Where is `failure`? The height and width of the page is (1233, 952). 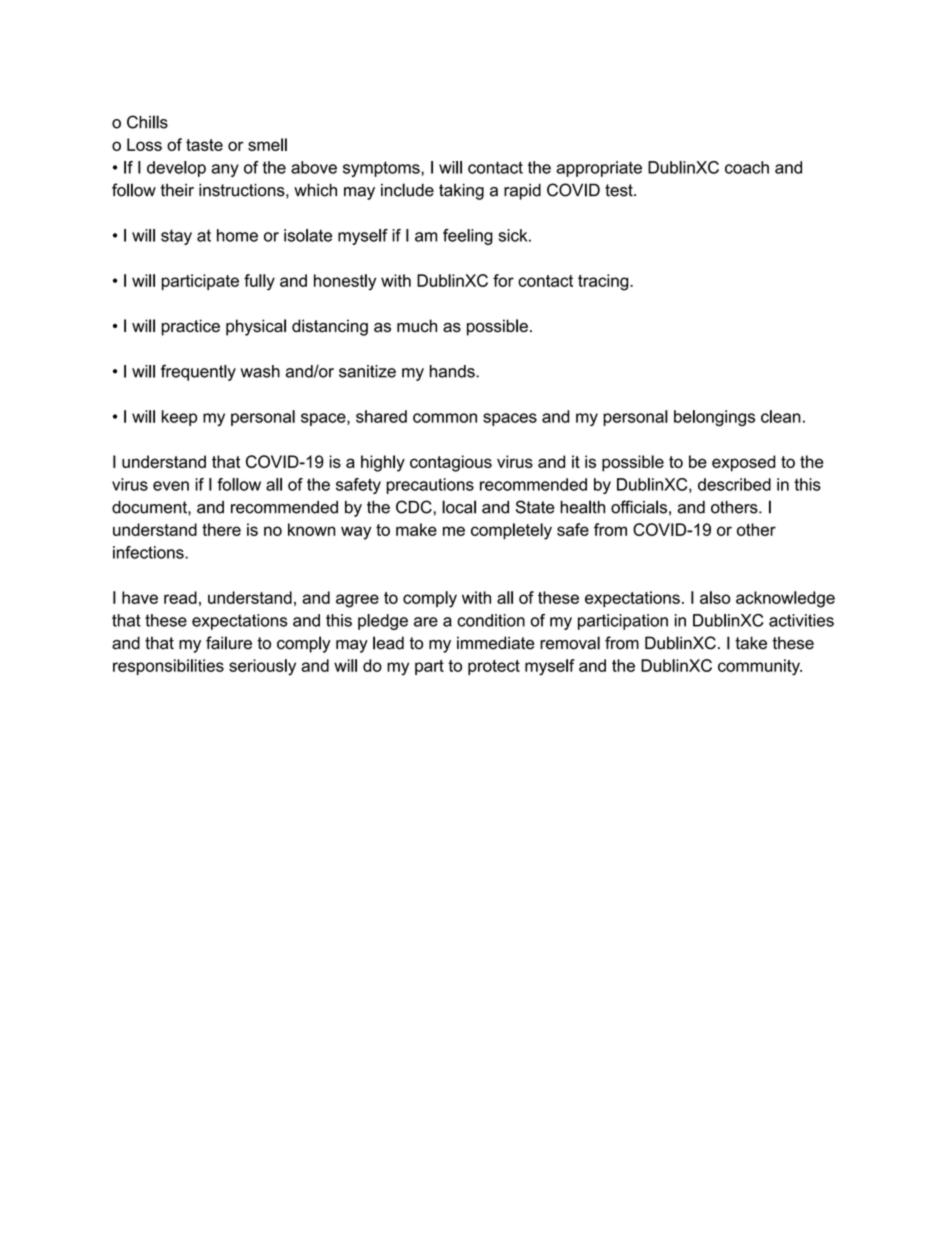
failure is located at coordinates (229, 643).
